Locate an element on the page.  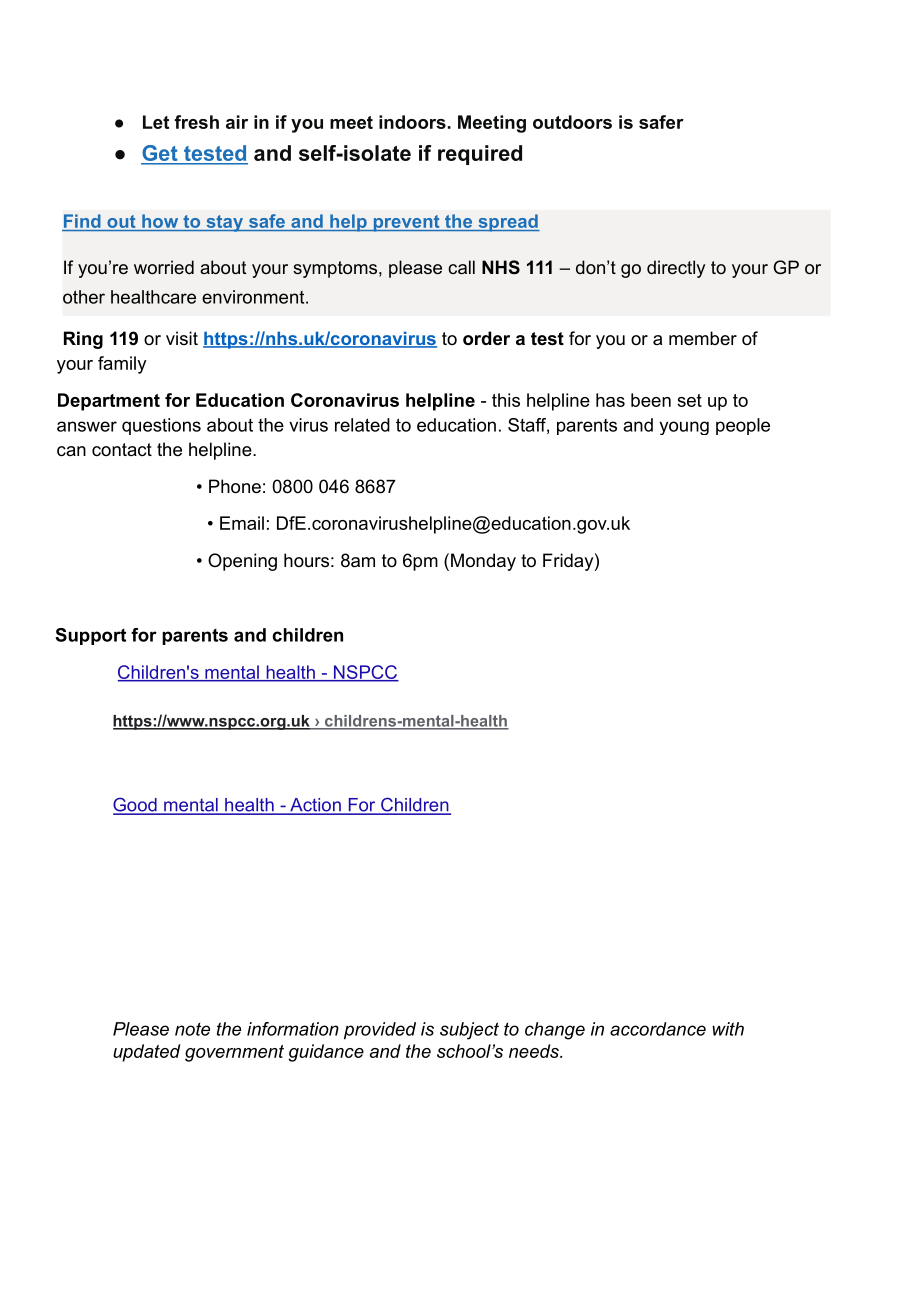
indoors is located at coordinates (412, 122).
